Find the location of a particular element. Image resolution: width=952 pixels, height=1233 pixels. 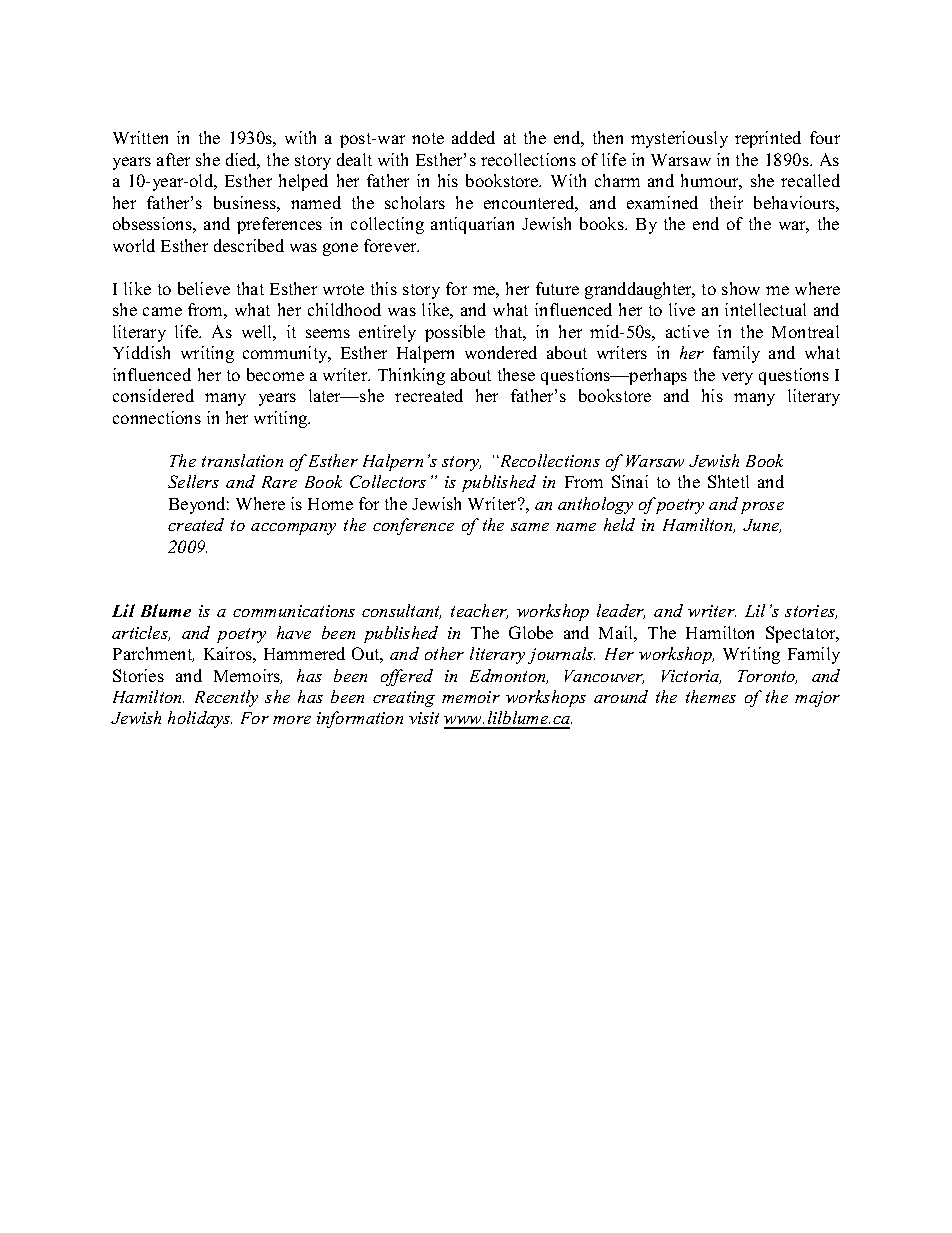

themes is located at coordinates (711, 696).
